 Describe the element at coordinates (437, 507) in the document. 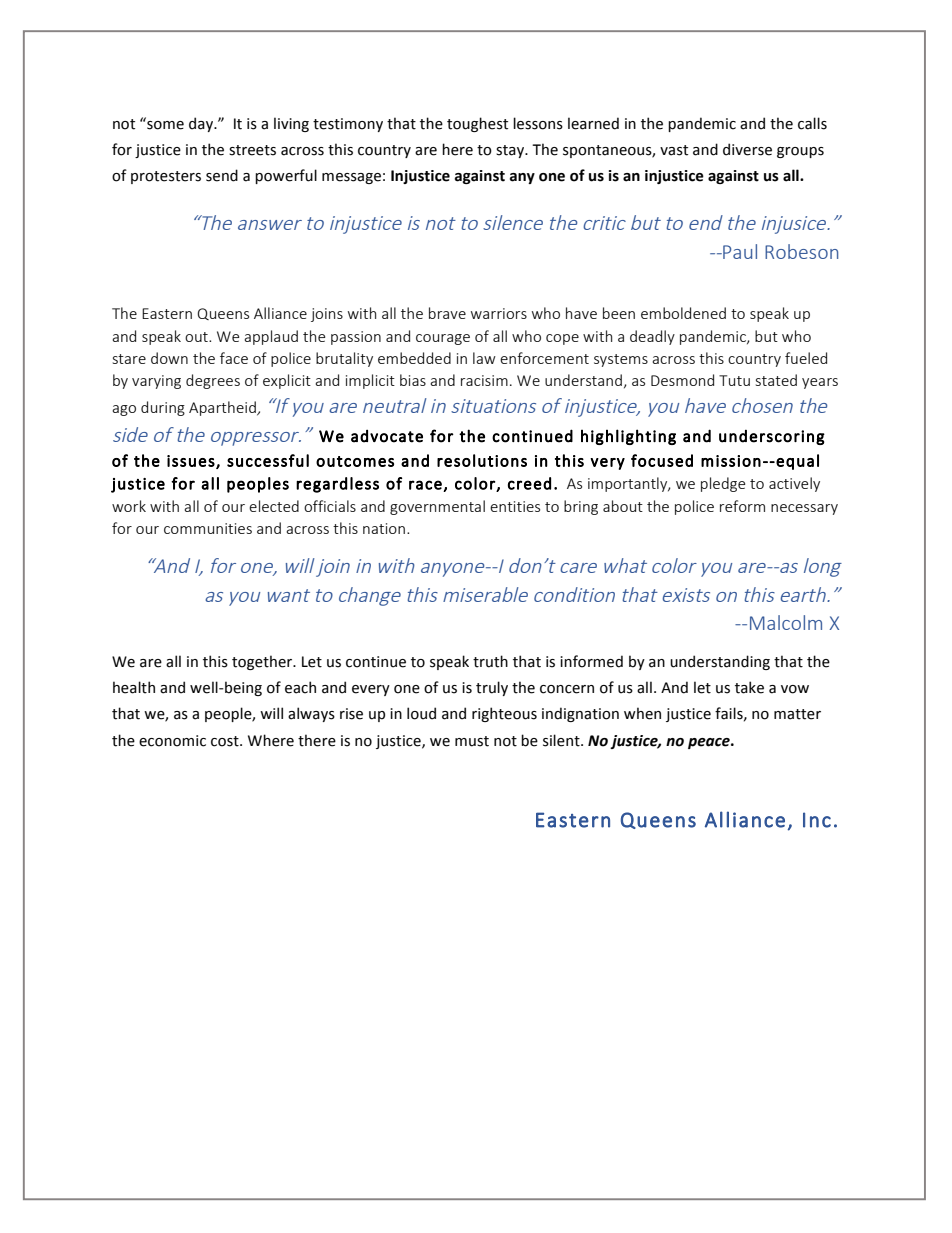

I see `governmental` at that location.
